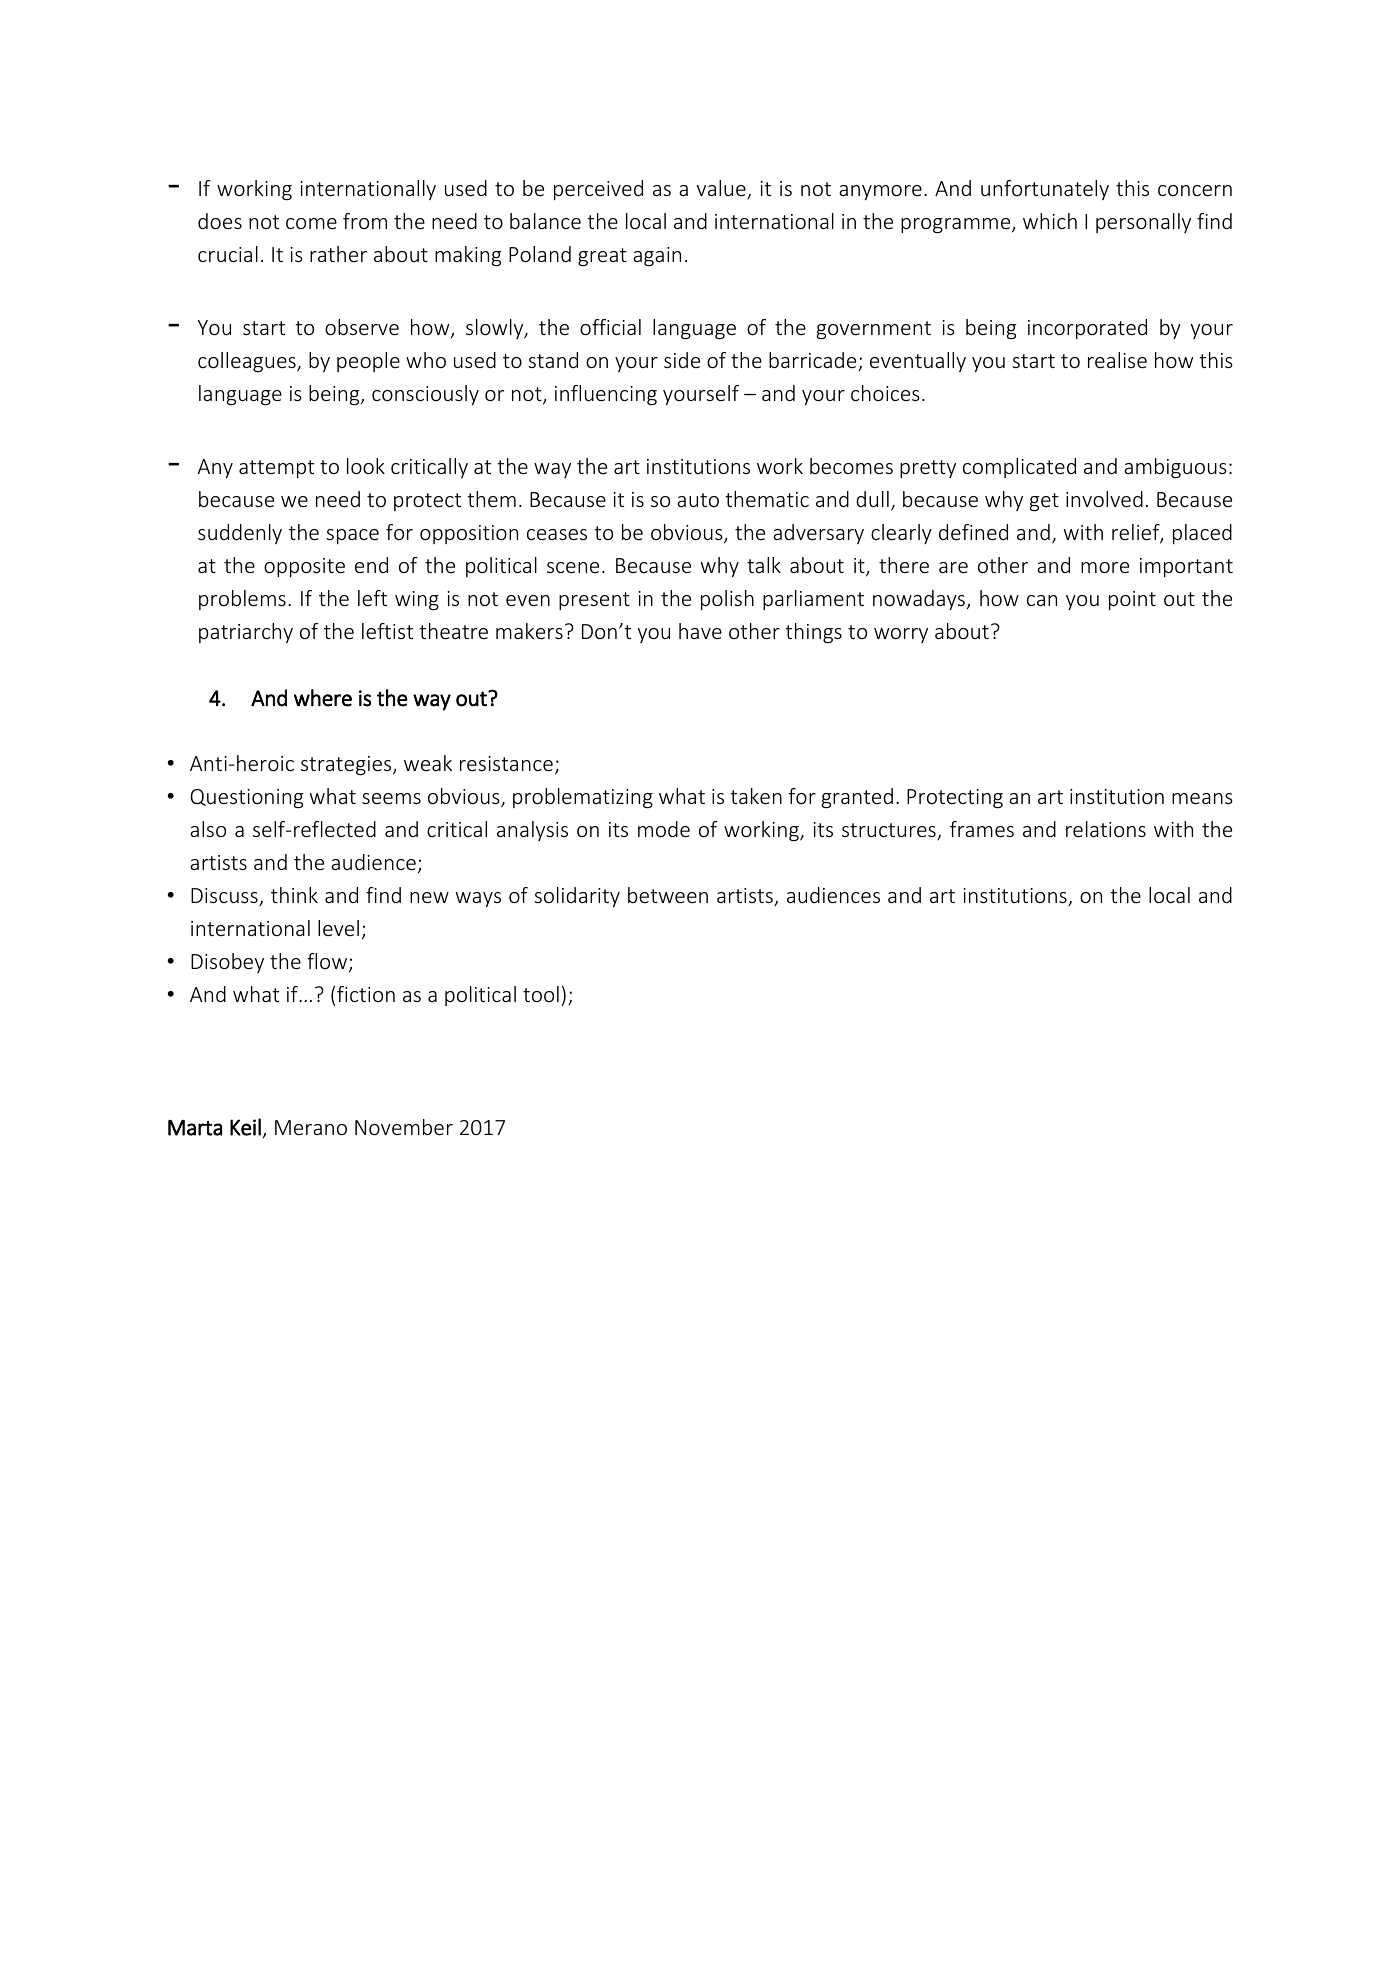 The width and height of the image is (1400, 1979). I want to click on involved, so click(1104, 499).
